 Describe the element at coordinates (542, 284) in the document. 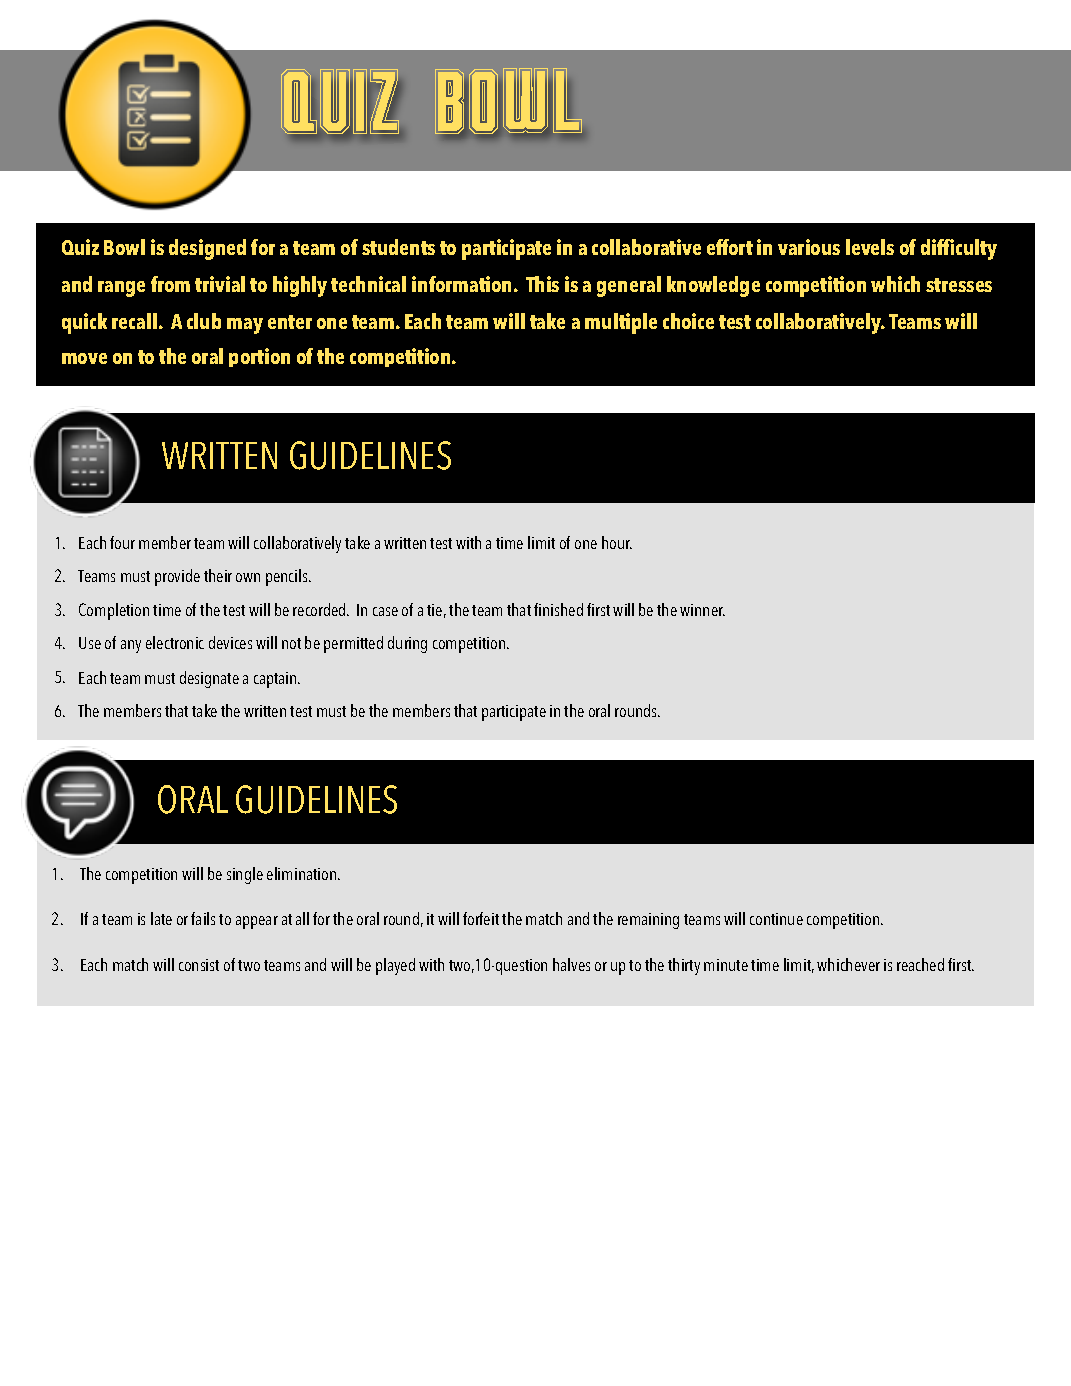

I see `This` at that location.
